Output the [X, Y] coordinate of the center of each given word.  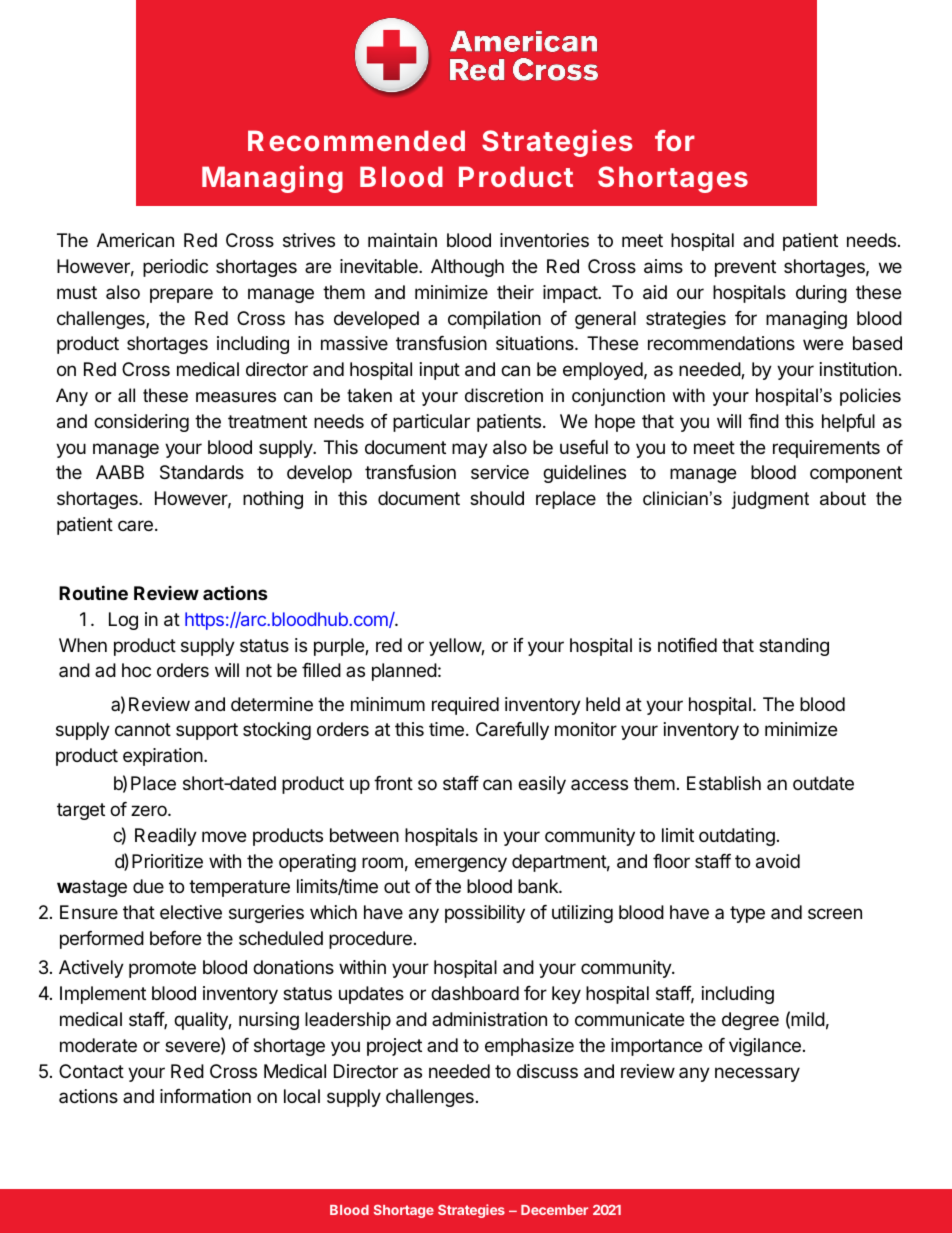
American [135, 240]
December [554, 1210]
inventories [544, 240]
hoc [136, 670]
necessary [757, 1074]
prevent [745, 268]
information [205, 1096]
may [470, 450]
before [175, 938]
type [747, 914]
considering [141, 423]
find [763, 421]
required [465, 706]
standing [794, 647]
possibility [485, 914]
